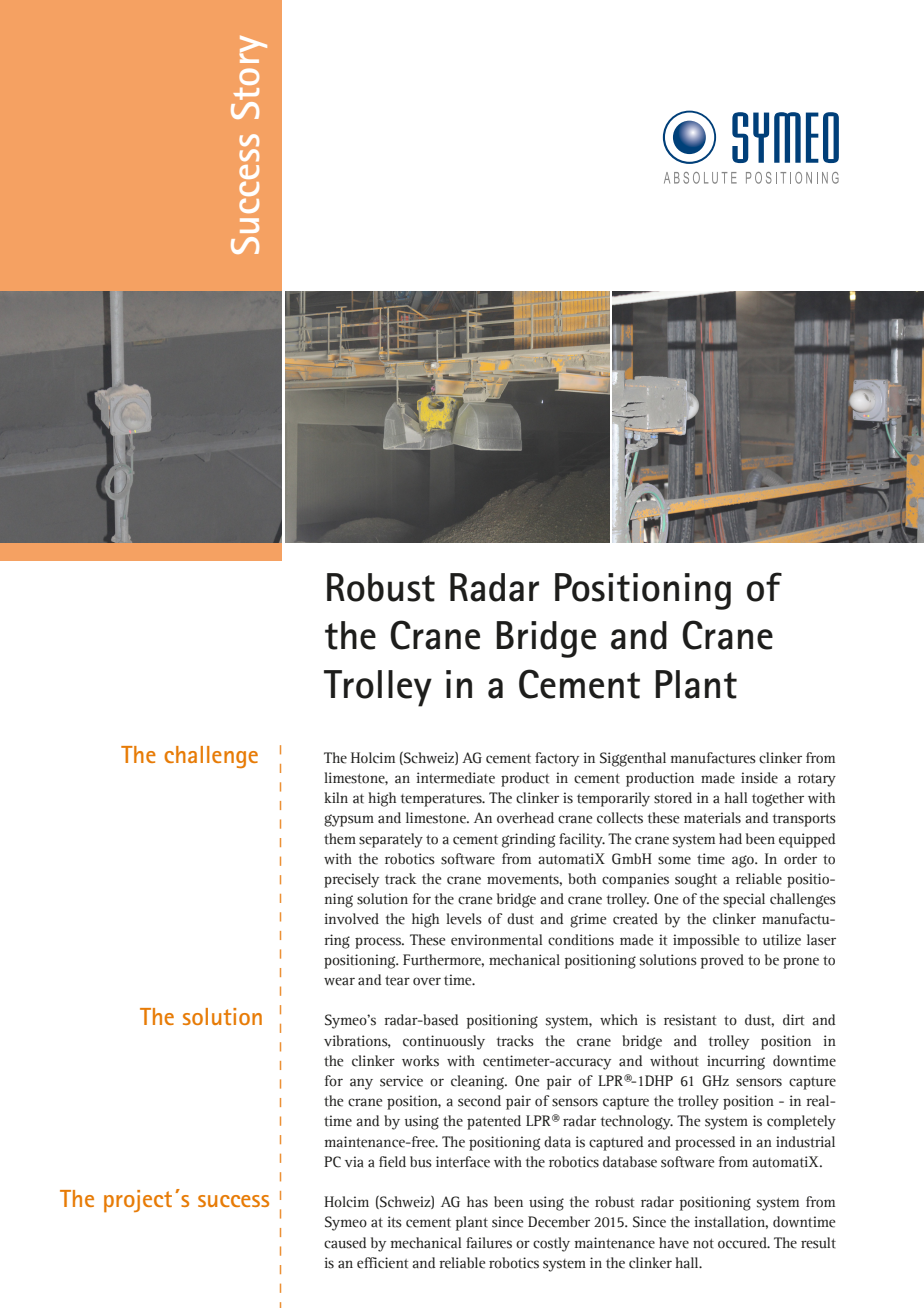  Describe the element at coordinates (455, 778) in the image. I see `intermediate` at that location.
